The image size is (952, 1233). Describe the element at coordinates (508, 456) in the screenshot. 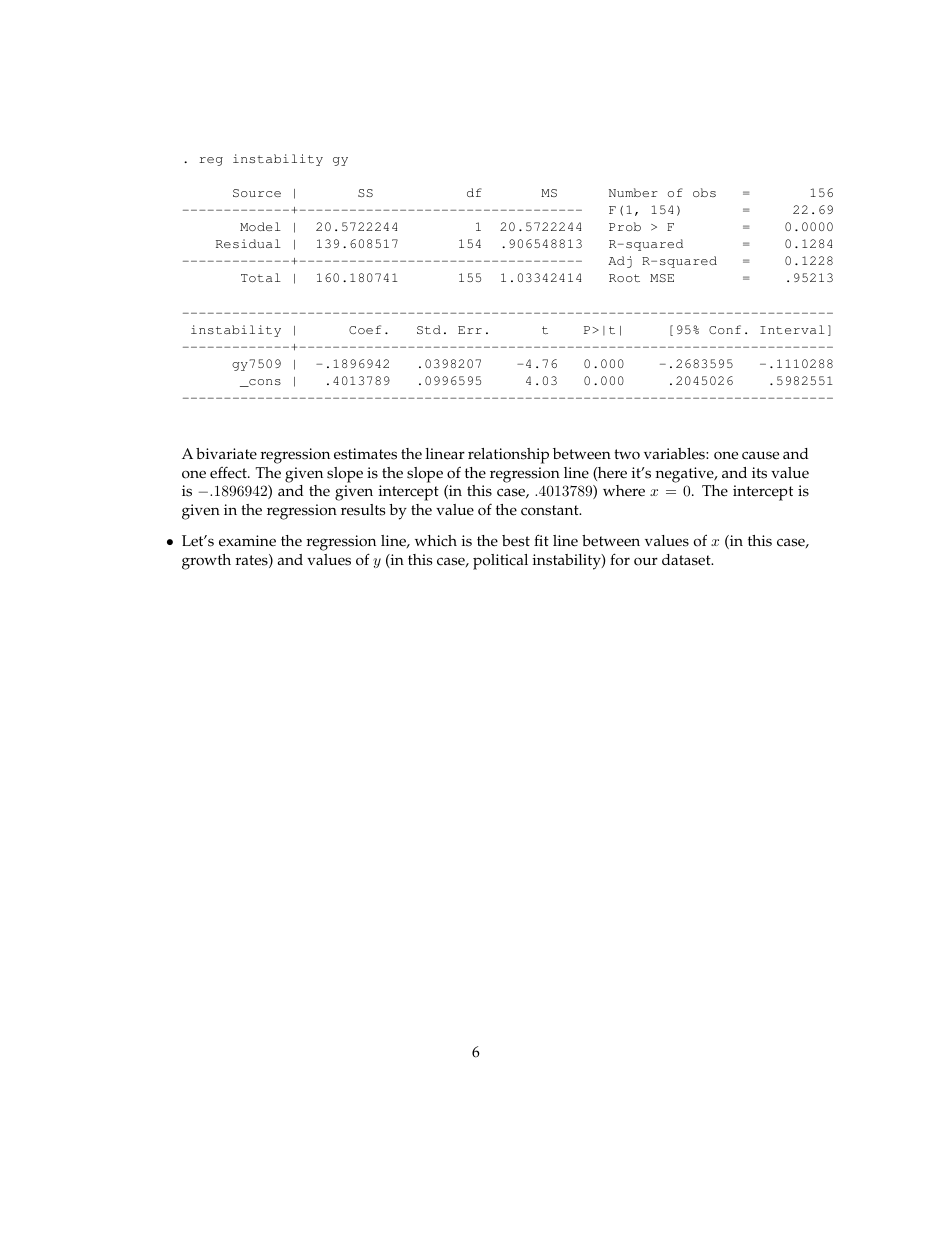

I see `relationship` at that location.
